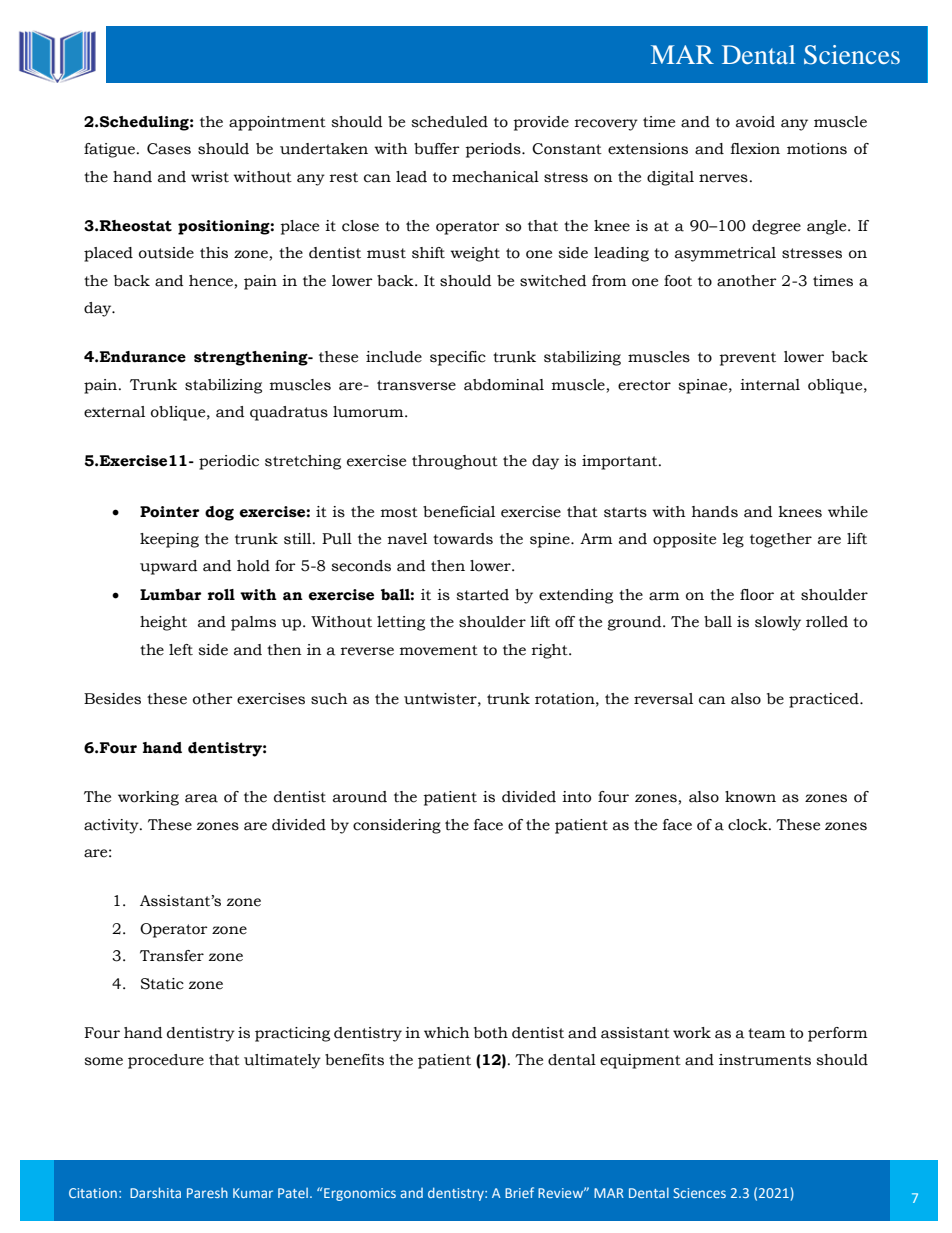 The image size is (952, 1233). Describe the element at coordinates (169, 149) in the screenshot. I see `Cases` at that location.
